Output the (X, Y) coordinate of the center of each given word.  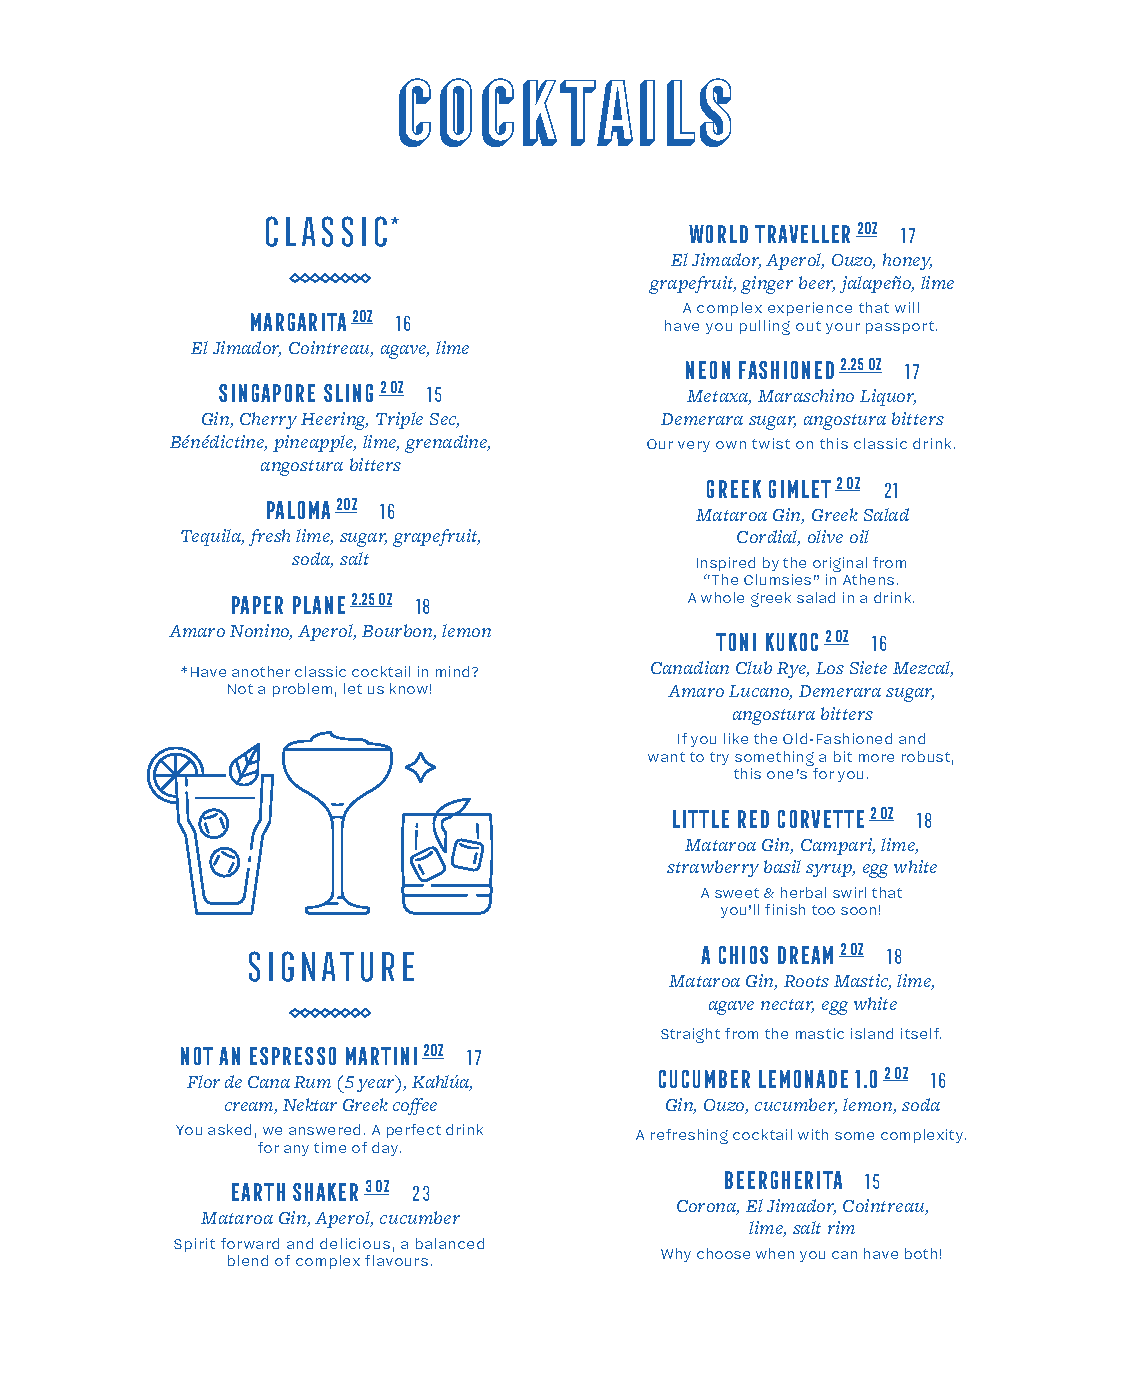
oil (859, 536)
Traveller (802, 234)
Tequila (212, 537)
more (876, 758)
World (718, 234)
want (666, 757)
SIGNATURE (331, 966)
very (694, 446)
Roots (806, 981)
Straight (690, 1035)
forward (250, 1243)
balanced (450, 1243)
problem (302, 690)
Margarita (298, 322)
